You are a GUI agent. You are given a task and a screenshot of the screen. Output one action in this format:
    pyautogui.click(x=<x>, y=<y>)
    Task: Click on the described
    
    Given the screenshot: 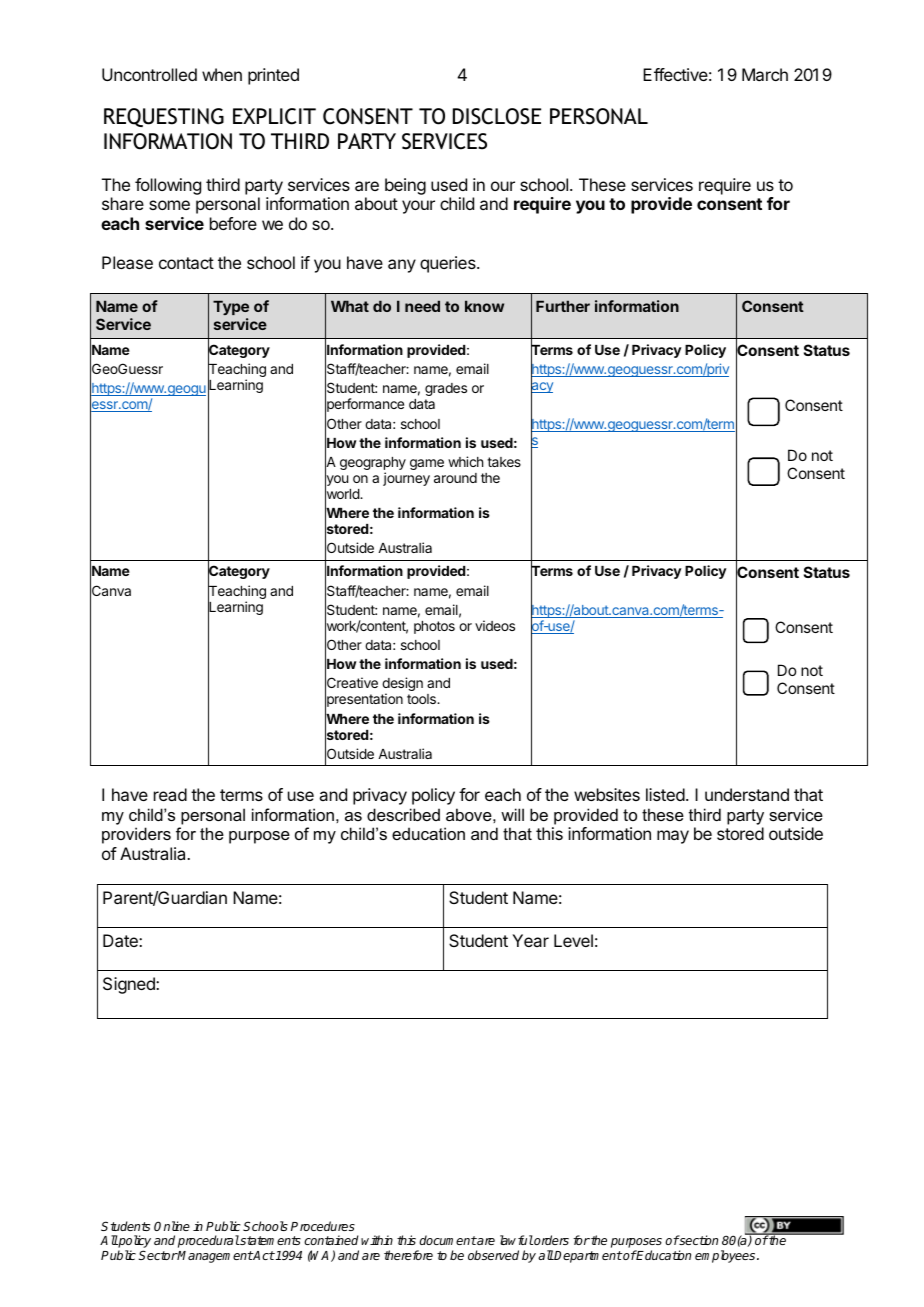 What is the action you would take?
    pyautogui.click(x=403, y=814)
